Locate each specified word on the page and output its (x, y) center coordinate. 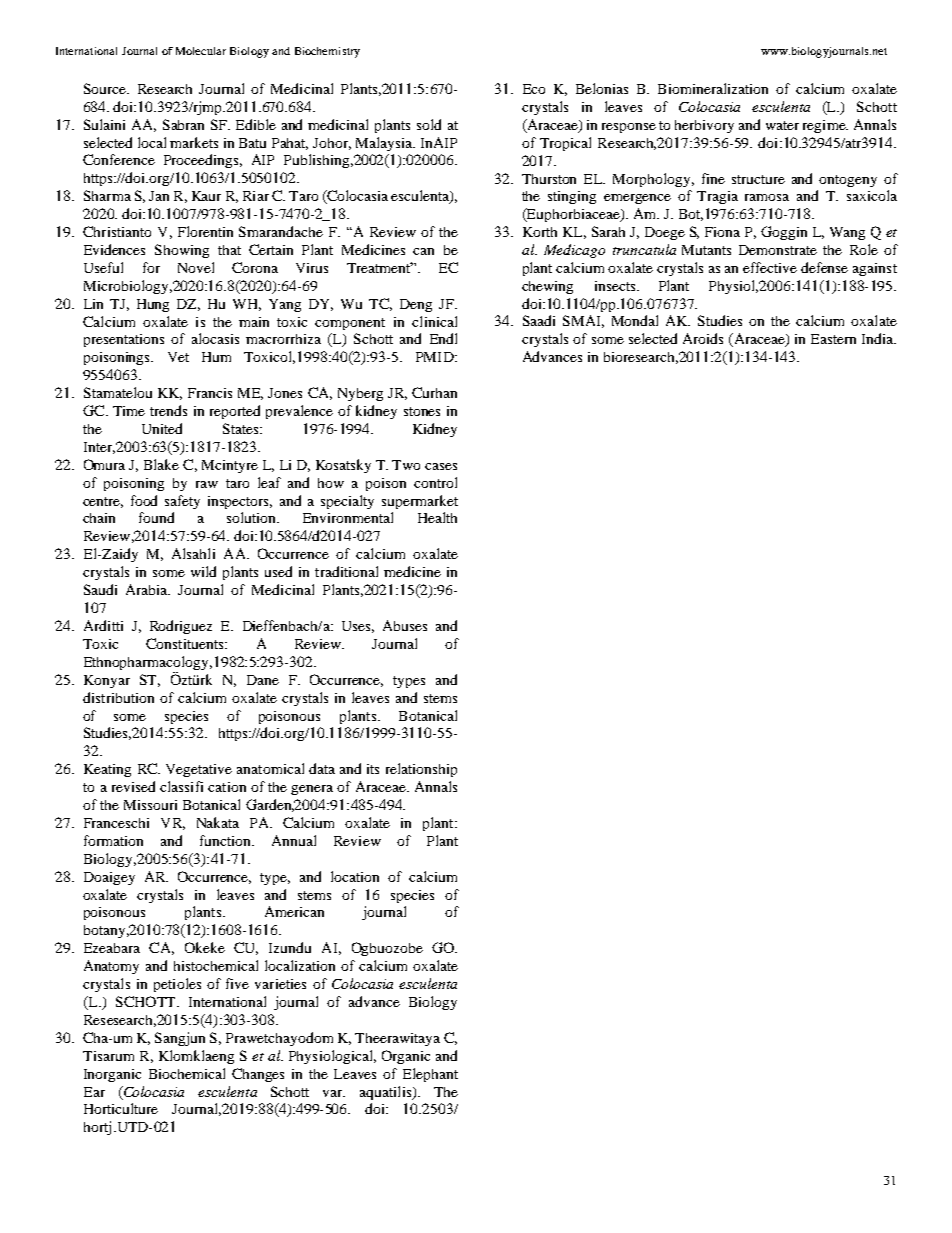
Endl (443, 338)
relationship (421, 770)
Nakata (218, 822)
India (878, 338)
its (373, 769)
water (782, 125)
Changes (258, 1075)
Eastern (833, 339)
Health (437, 517)
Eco (534, 89)
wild (203, 571)
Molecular (201, 51)
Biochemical (187, 1073)
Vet (178, 357)
